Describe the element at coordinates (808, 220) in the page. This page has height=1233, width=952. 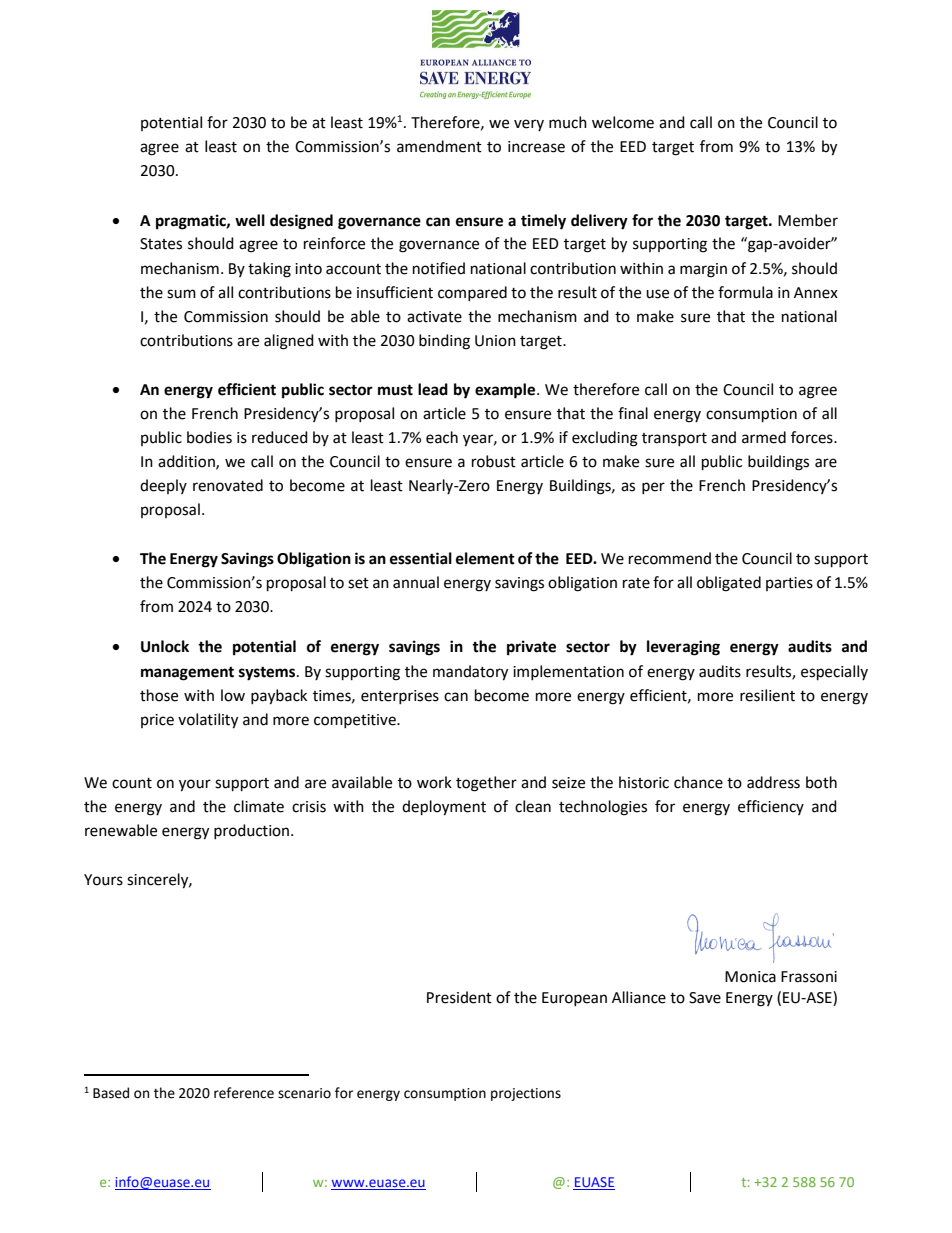
I see `Member` at that location.
